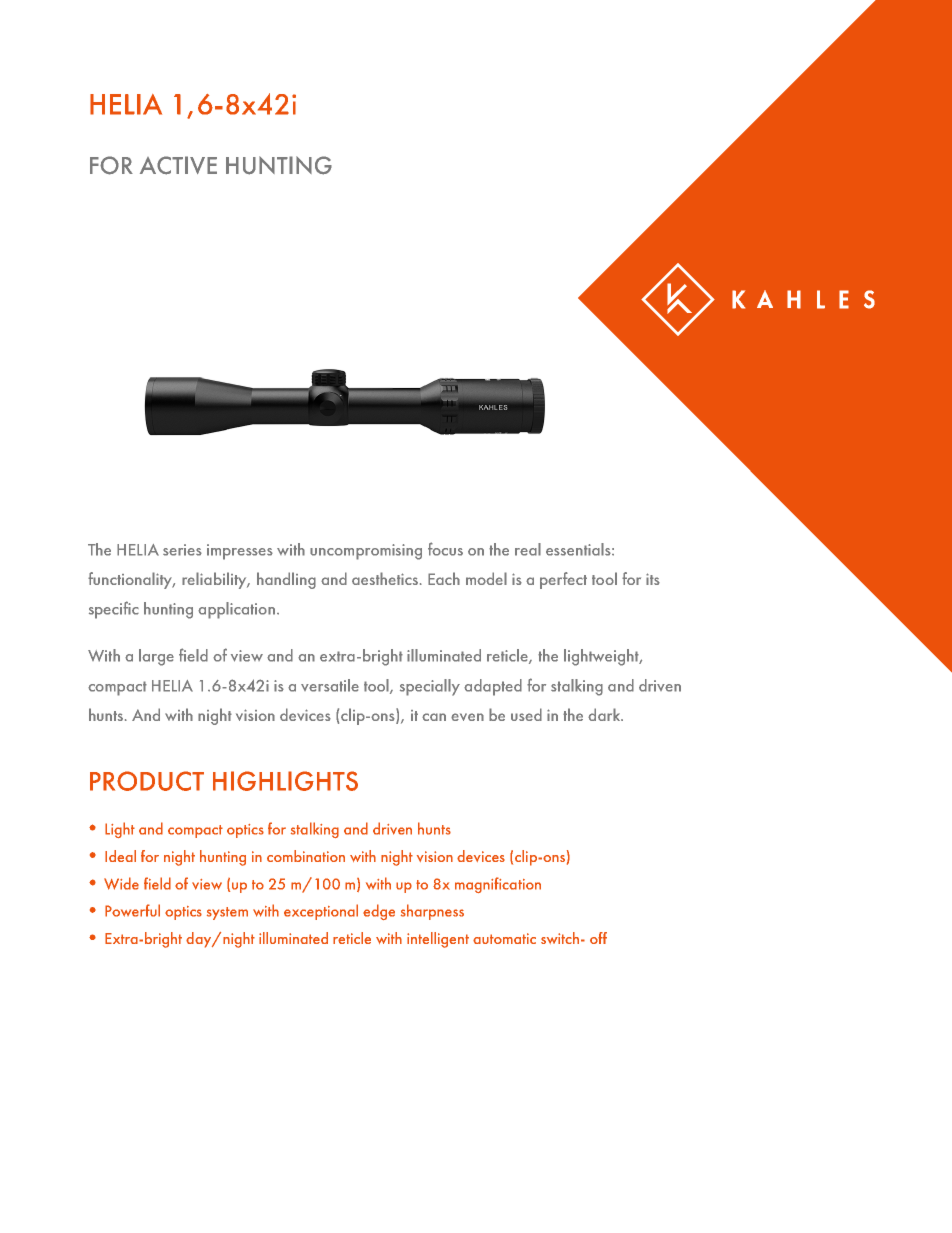 The width and height of the document is (952, 1233). I want to click on specially, so click(430, 687).
